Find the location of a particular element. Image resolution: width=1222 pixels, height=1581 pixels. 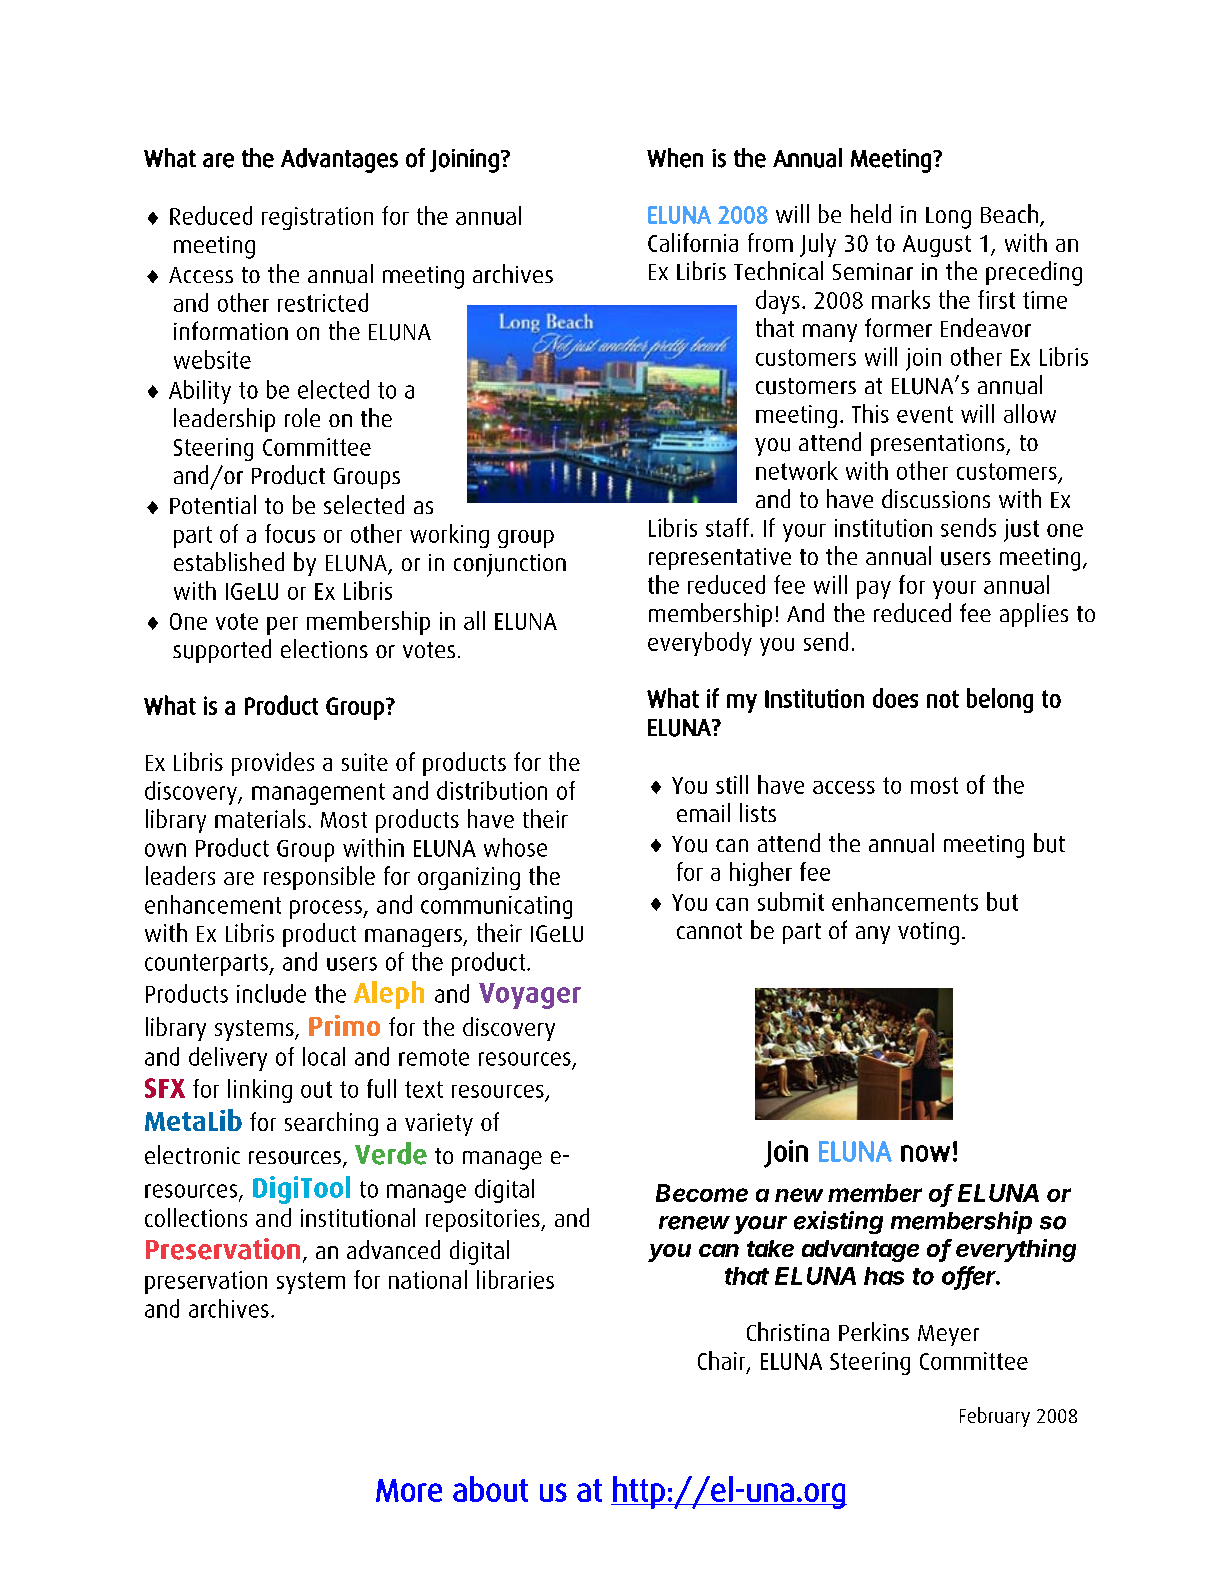

pay is located at coordinates (874, 590).
